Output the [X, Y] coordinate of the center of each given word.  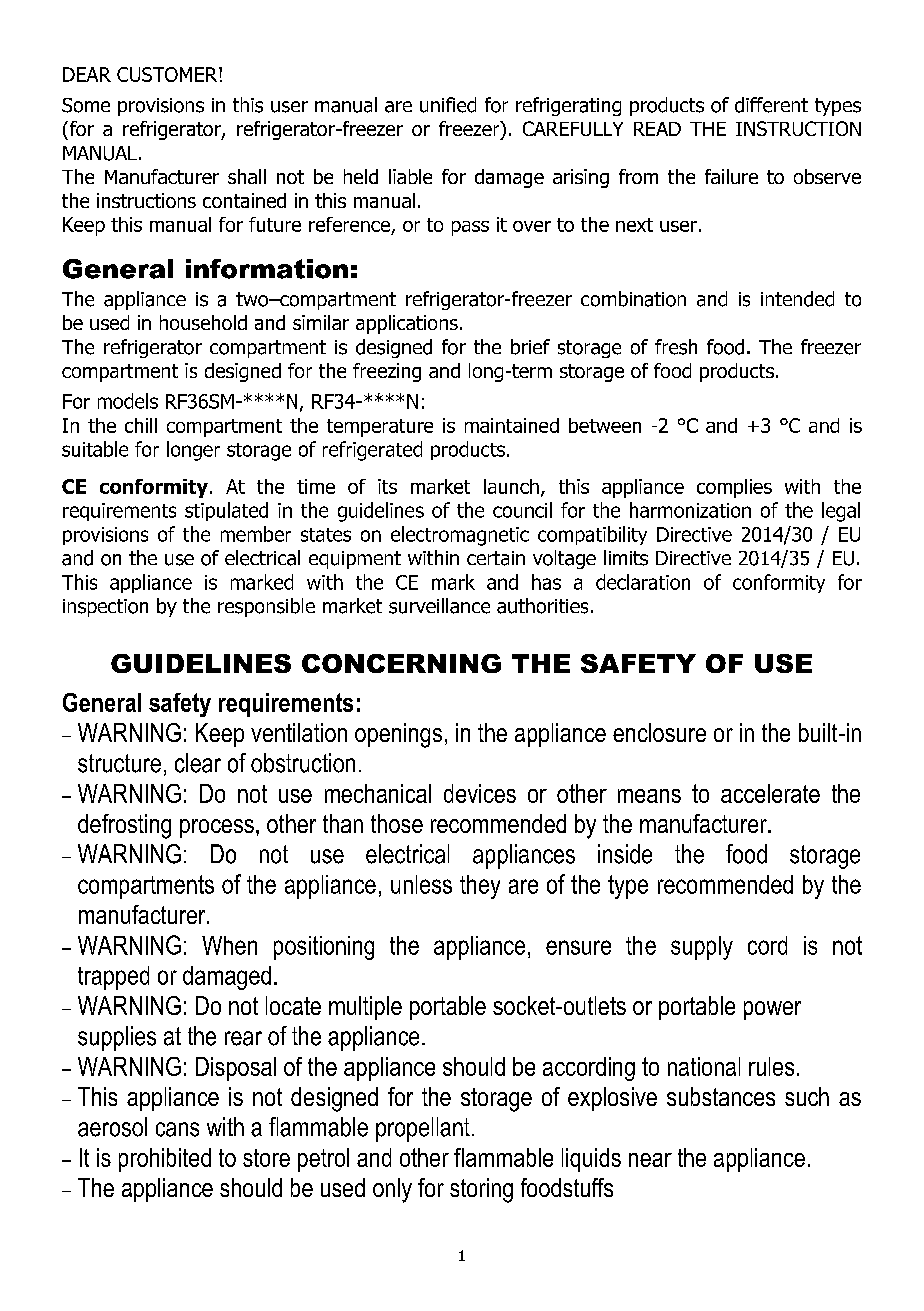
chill [141, 425]
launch [511, 486]
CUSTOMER [168, 74]
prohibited [165, 1160]
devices [480, 793]
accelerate [770, 793]
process [217, 828]
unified [448, 105]
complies [734, 488]
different [771, 105]
